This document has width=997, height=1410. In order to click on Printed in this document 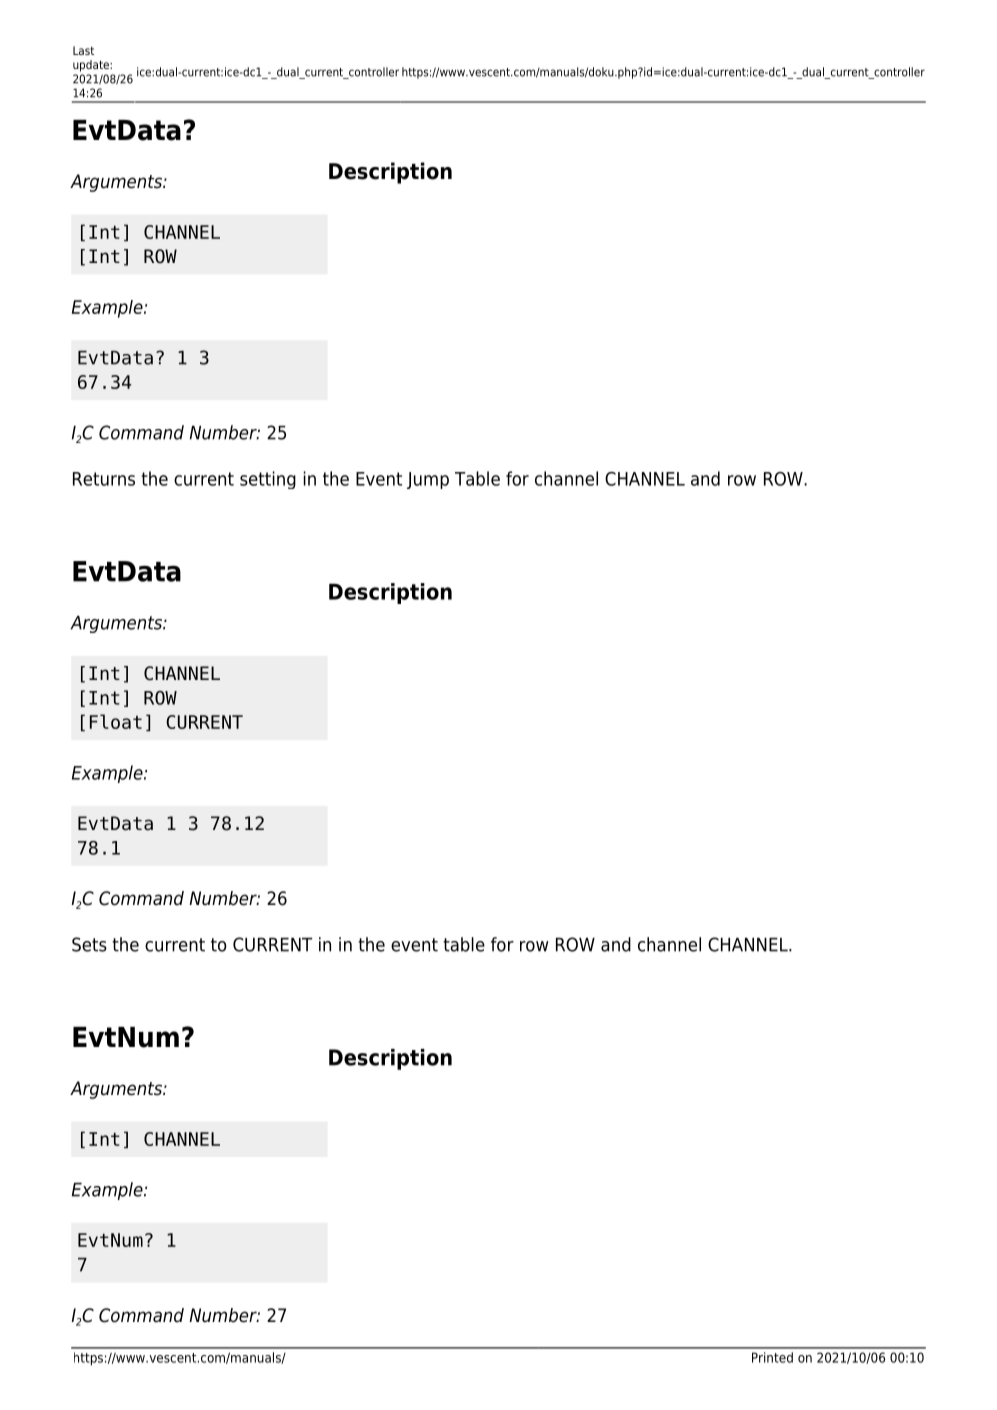, I will do `click(772, 1357)`.
